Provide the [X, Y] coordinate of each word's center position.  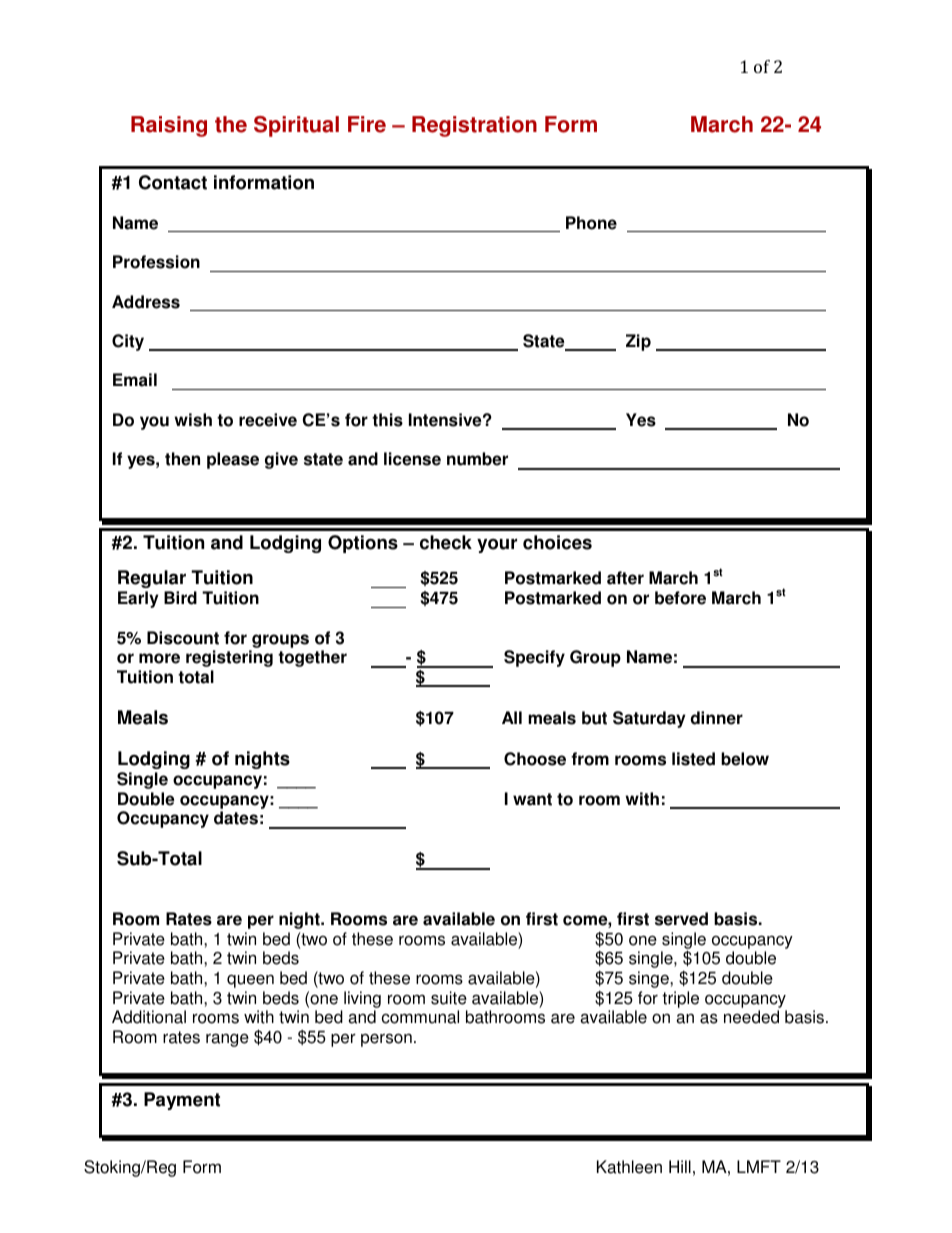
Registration [474, 126]
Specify [534, 658]
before [680, 598]
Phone [591, 223]
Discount [183, 638]
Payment [182, 1101]
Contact [173, 182]
